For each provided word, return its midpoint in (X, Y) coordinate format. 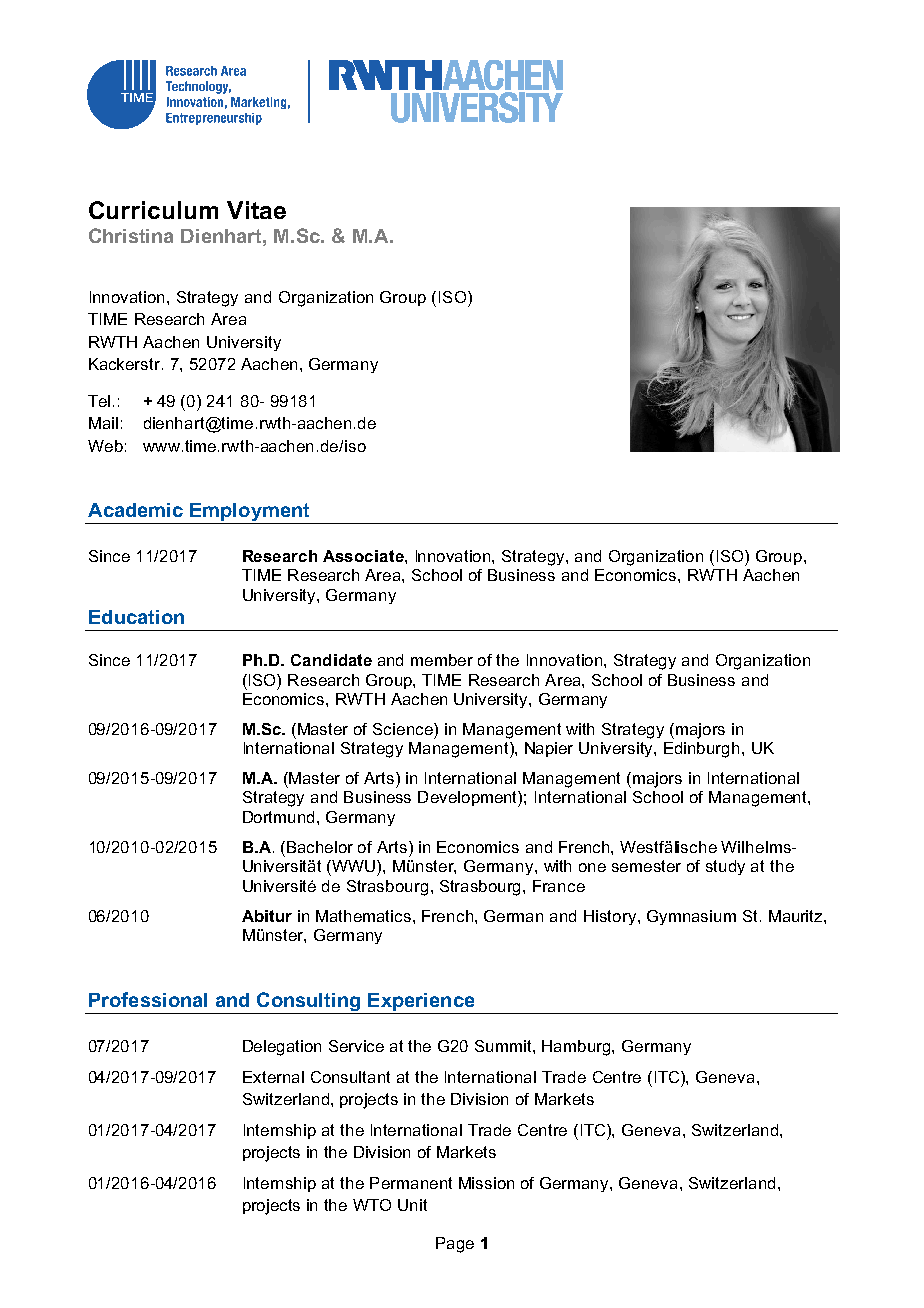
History (611, 917)
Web (105, 446)
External (273, 1077)
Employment (250, 513)
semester (646, 866)
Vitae (256, 210)
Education (136, 617)
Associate (364, 556)
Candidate (331, 660)
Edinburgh (701, 750)
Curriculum (153, 210)
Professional (148, 999)
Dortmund (280, 817)
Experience (421, 1002)
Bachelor (320, 847)
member (442, 660)
